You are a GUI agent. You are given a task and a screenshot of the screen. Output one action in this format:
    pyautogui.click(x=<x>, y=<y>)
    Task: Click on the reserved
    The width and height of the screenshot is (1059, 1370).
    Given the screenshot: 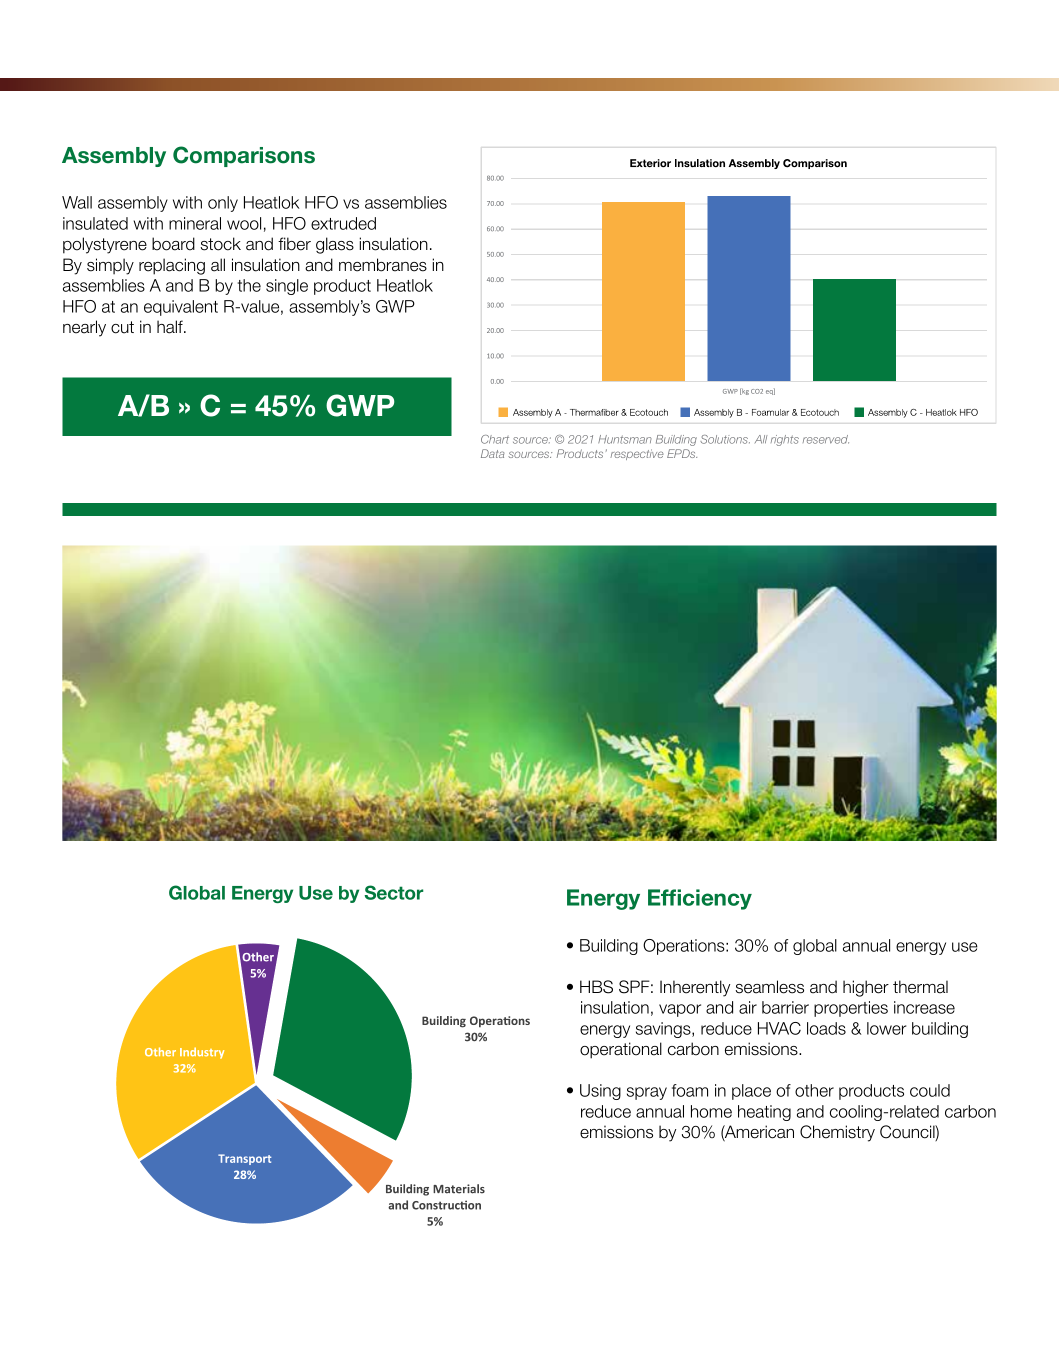 What is the action you would take?
    pyautogui.click(x=826, y=439)
